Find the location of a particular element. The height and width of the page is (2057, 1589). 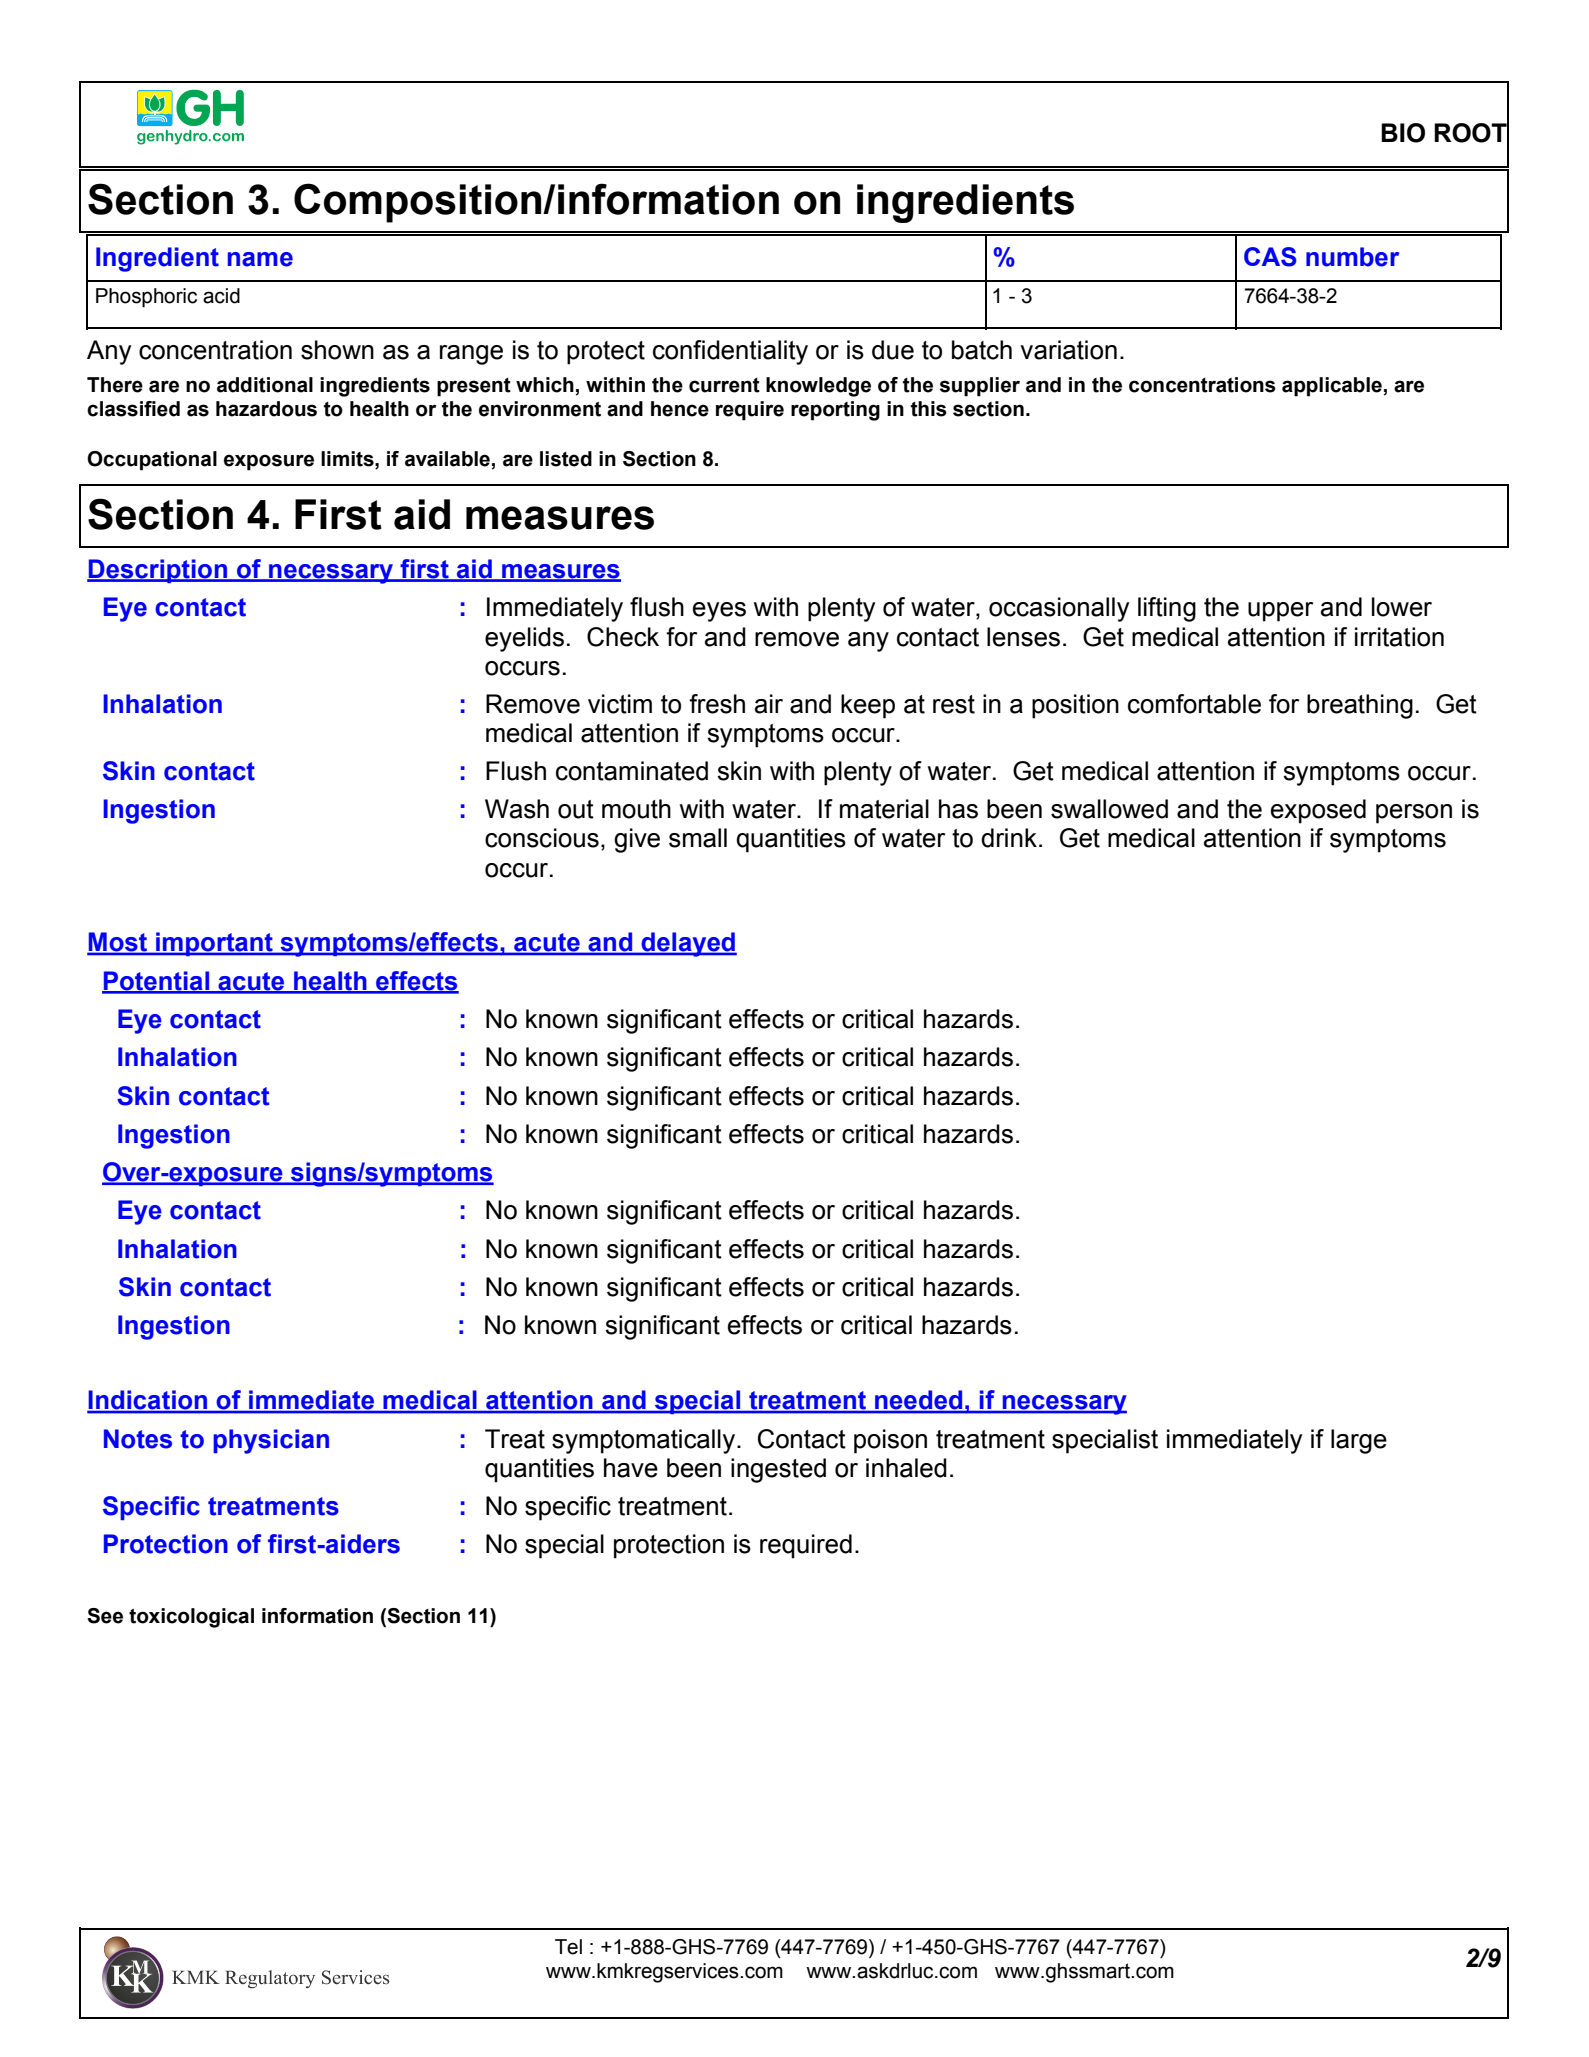

delayed is located at coordinates (688, 944).
